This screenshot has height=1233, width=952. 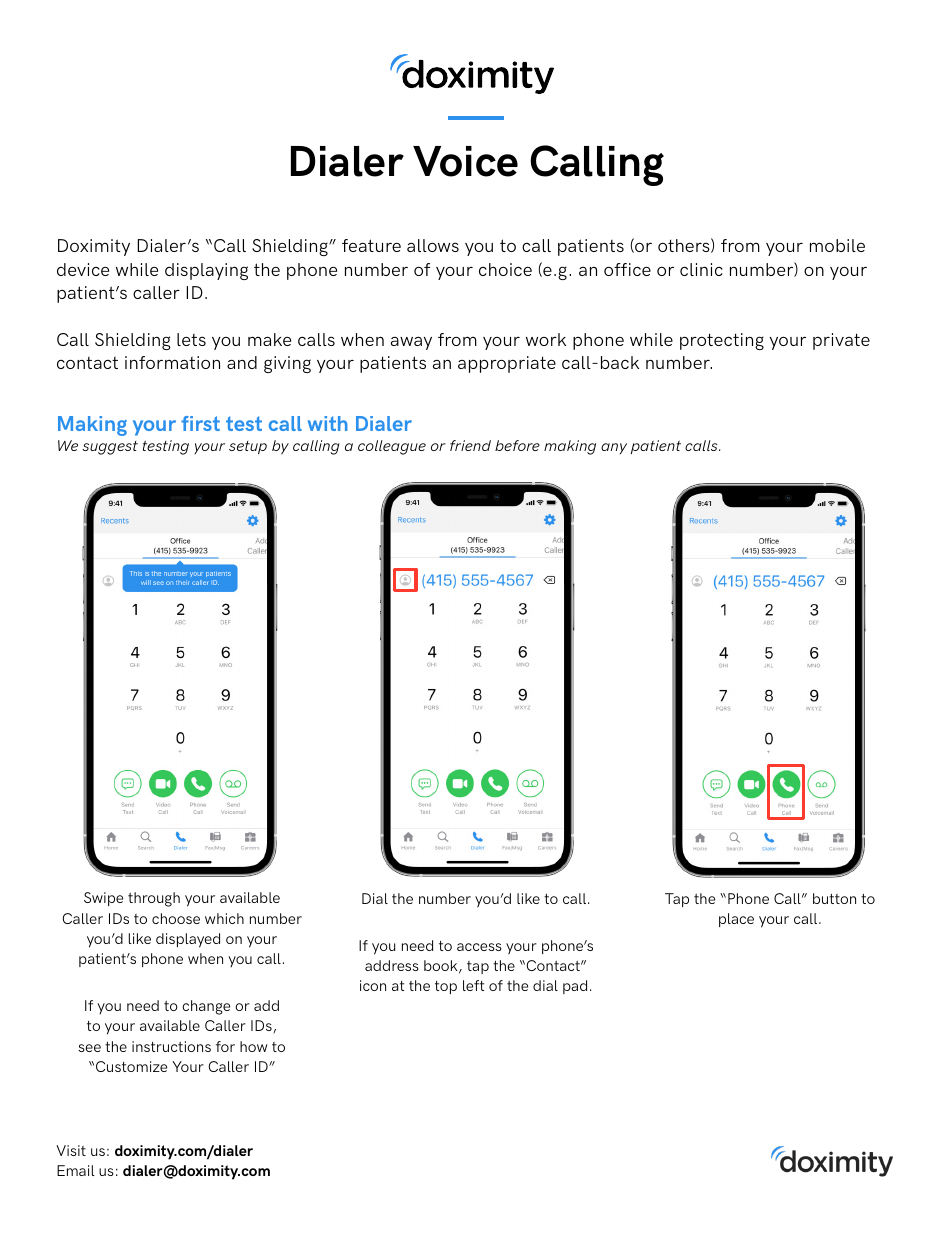 What do you see at coordinates (154, 899) in the screenshot?
I see `through` at bounding box center [154, 899].
